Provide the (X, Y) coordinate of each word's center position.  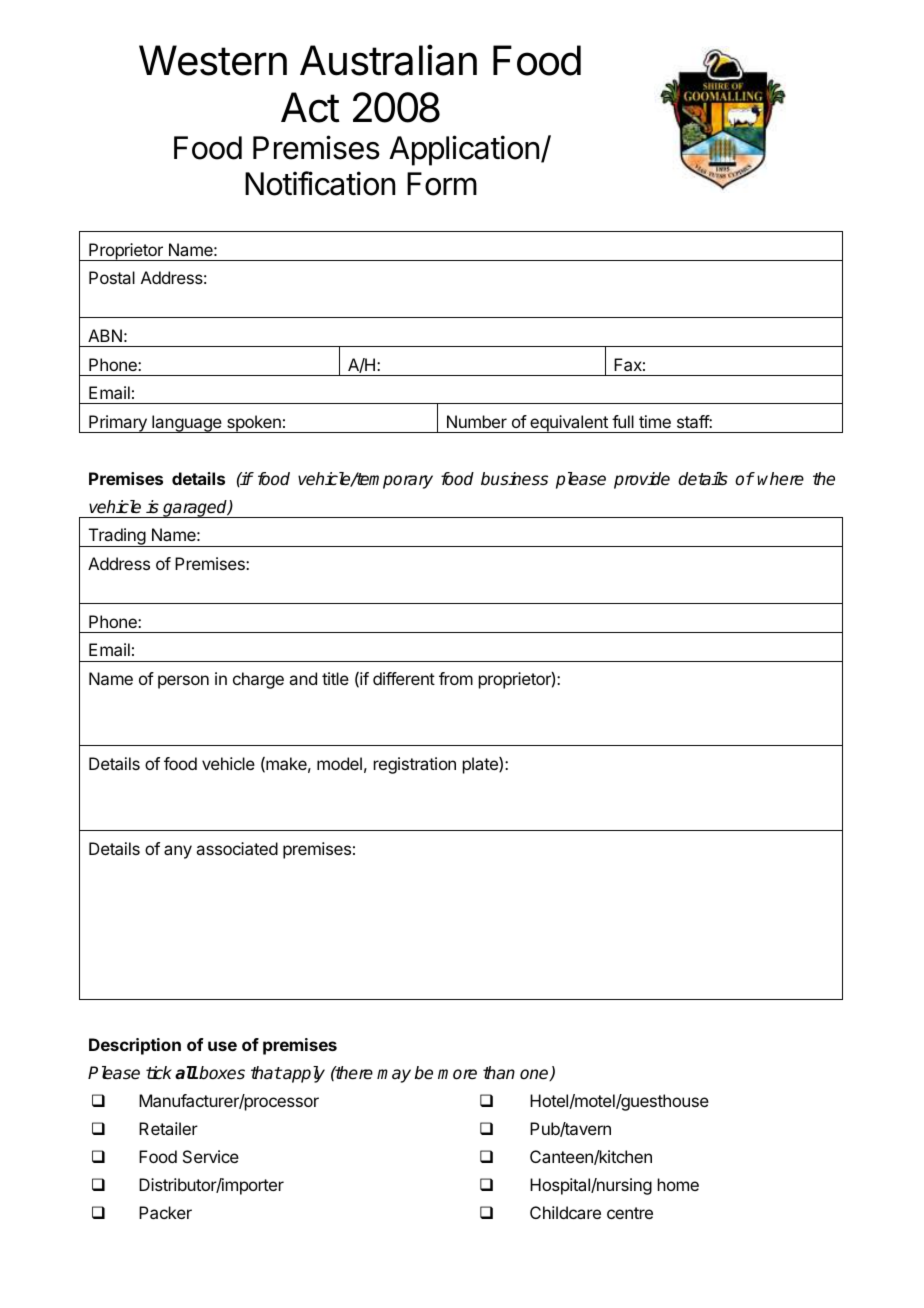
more (457, 1074)
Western (213, 60)
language (187, 424)
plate (481, 765)
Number (477, 421)
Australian (388, 60)
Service (211, 1156)
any (178, 852)
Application (464, 150)
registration (415, 765)
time (655, 421)
